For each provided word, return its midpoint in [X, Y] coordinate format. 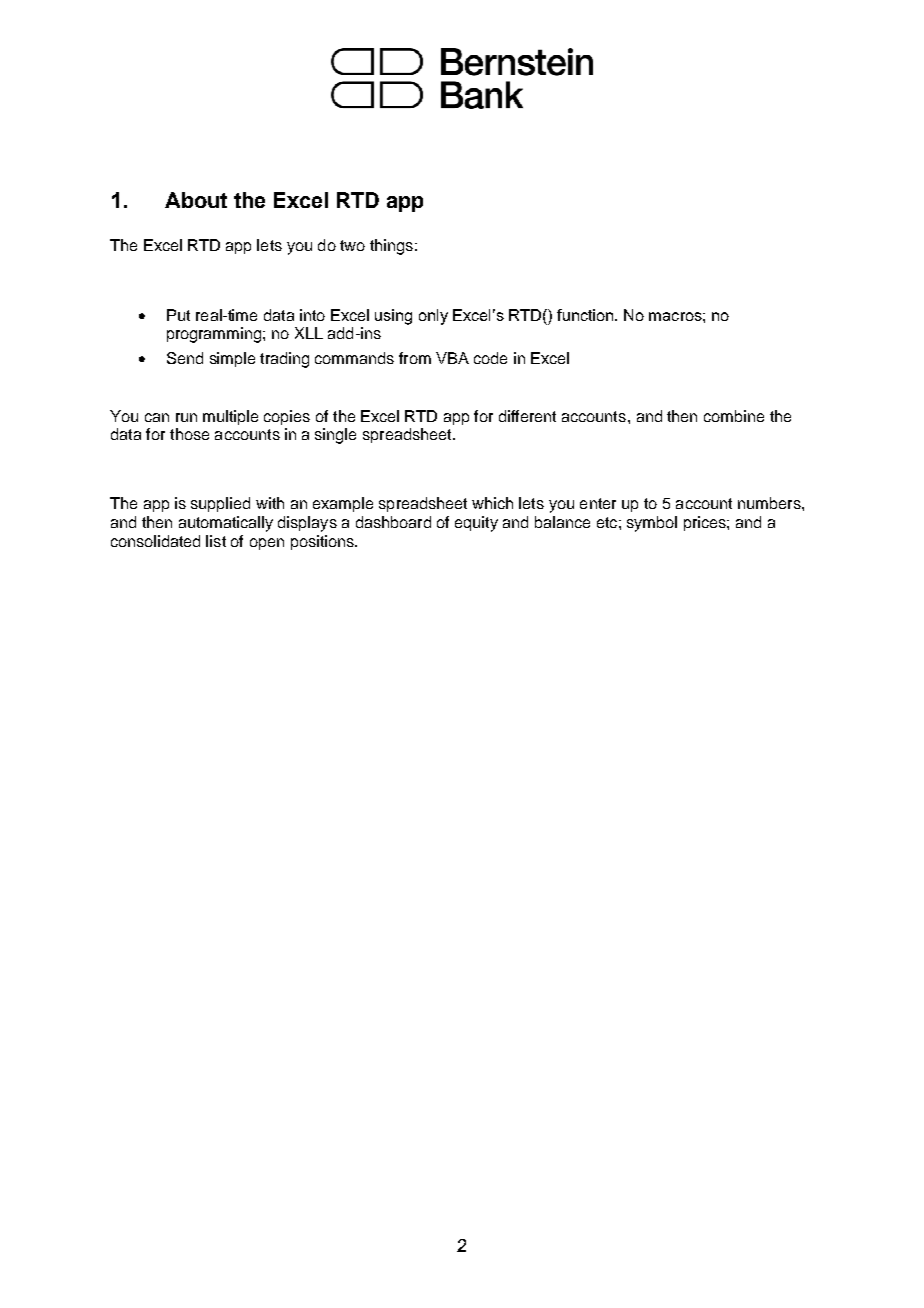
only [433, 317]
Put [178, 315]
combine [734, 416]
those [189, 434]
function [586, 315]
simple [232, 359]
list [216, 541]
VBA [452, 358]
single [335, 436]
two [352, 245]
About [196, 200]
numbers [770, 503]
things [391, 247]
